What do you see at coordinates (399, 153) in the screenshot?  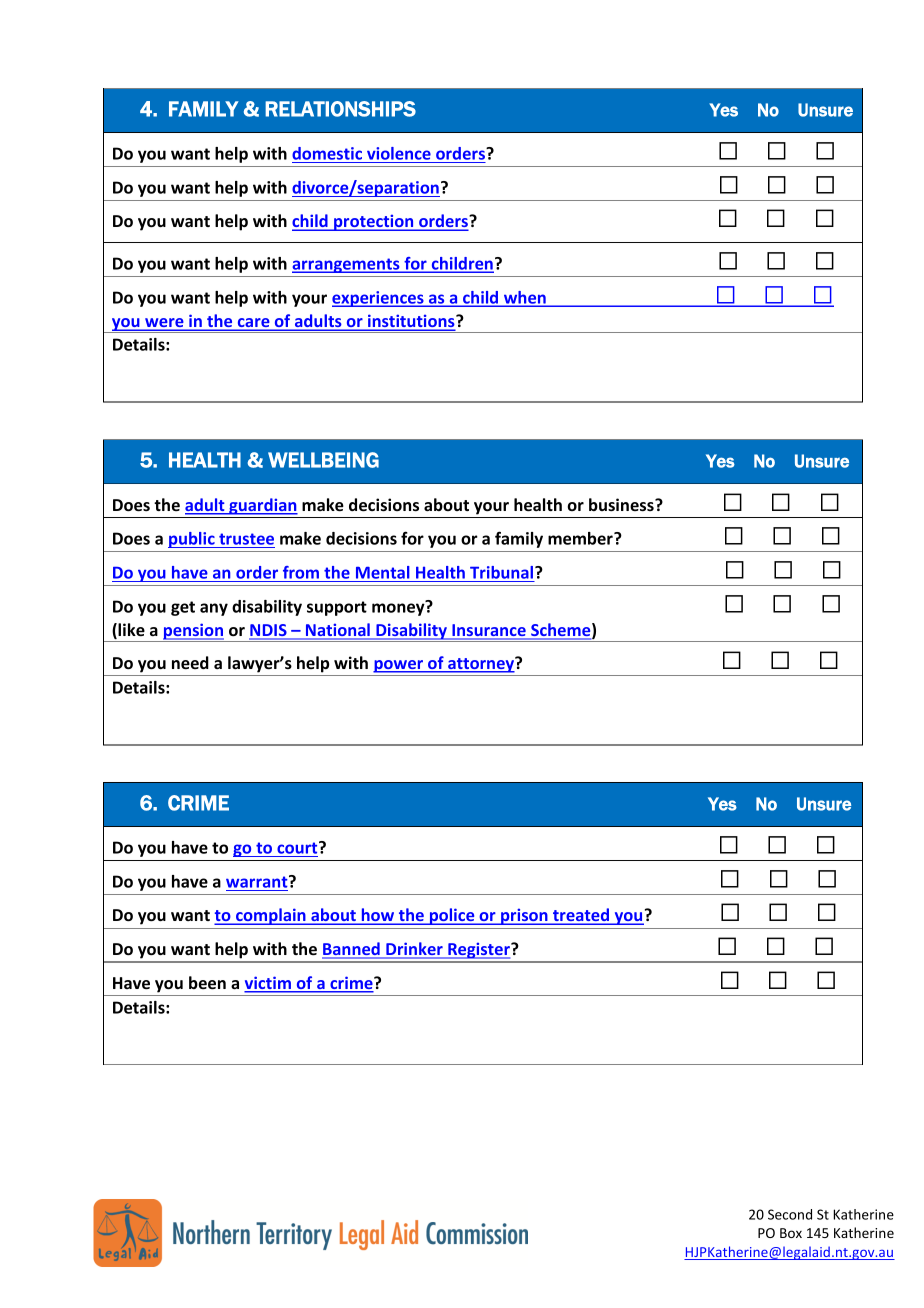 I see `violence` at bounding box center [399, 153].
